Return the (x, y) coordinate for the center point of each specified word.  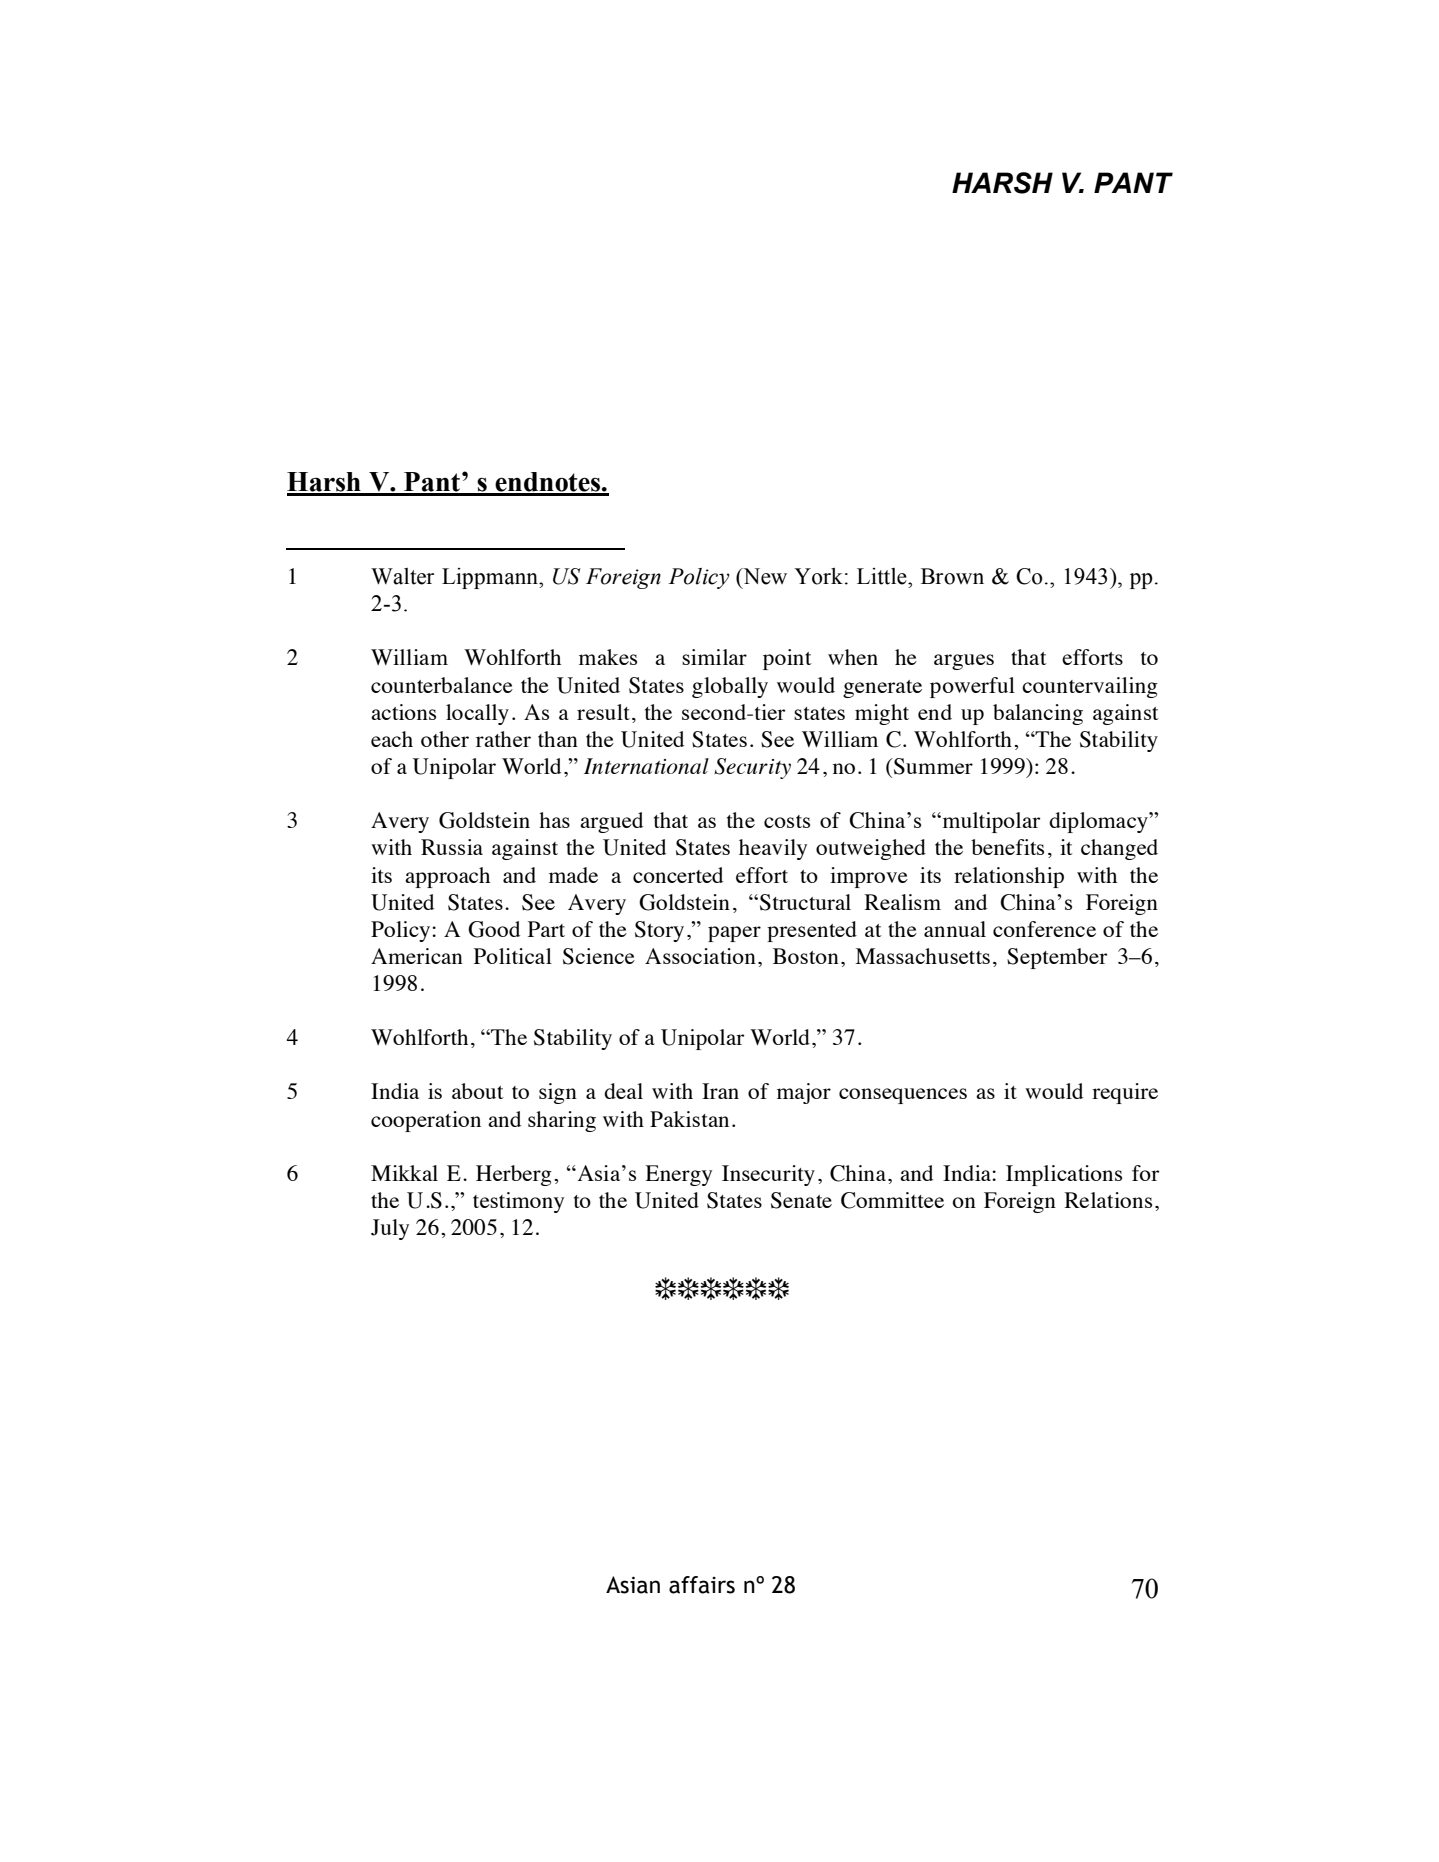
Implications (1064, 1175)
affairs (702, 1585)
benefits (1007, 847)
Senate (801, 1200)
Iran (720, 1091)
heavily (773, 849)
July (390, 1229)
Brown (952, 576)
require (1125, 1093)
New (764, 576)
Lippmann (491, 578)
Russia (452, 847)
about (478, 1091)
